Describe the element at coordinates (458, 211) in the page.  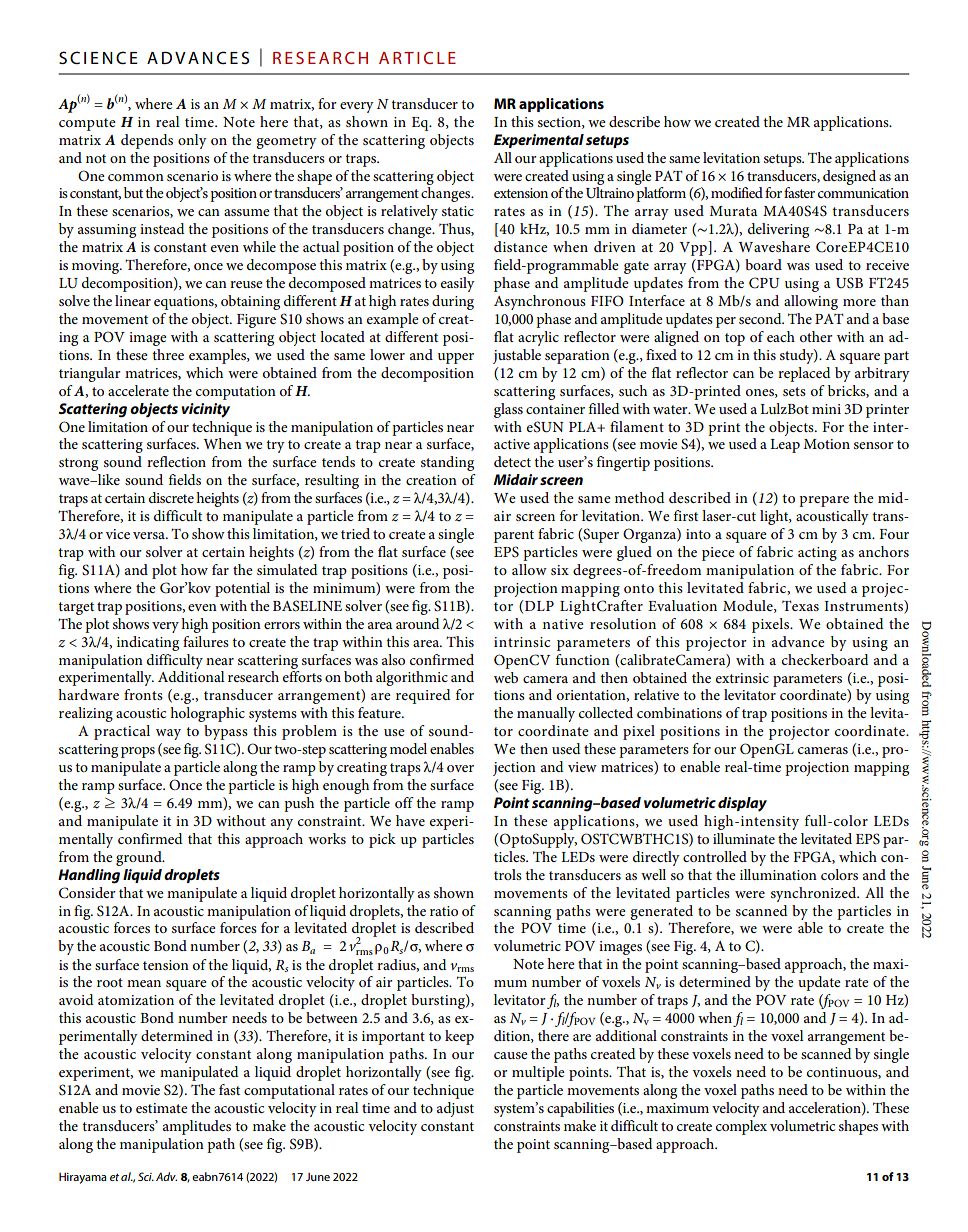
I see `static` at that location.
